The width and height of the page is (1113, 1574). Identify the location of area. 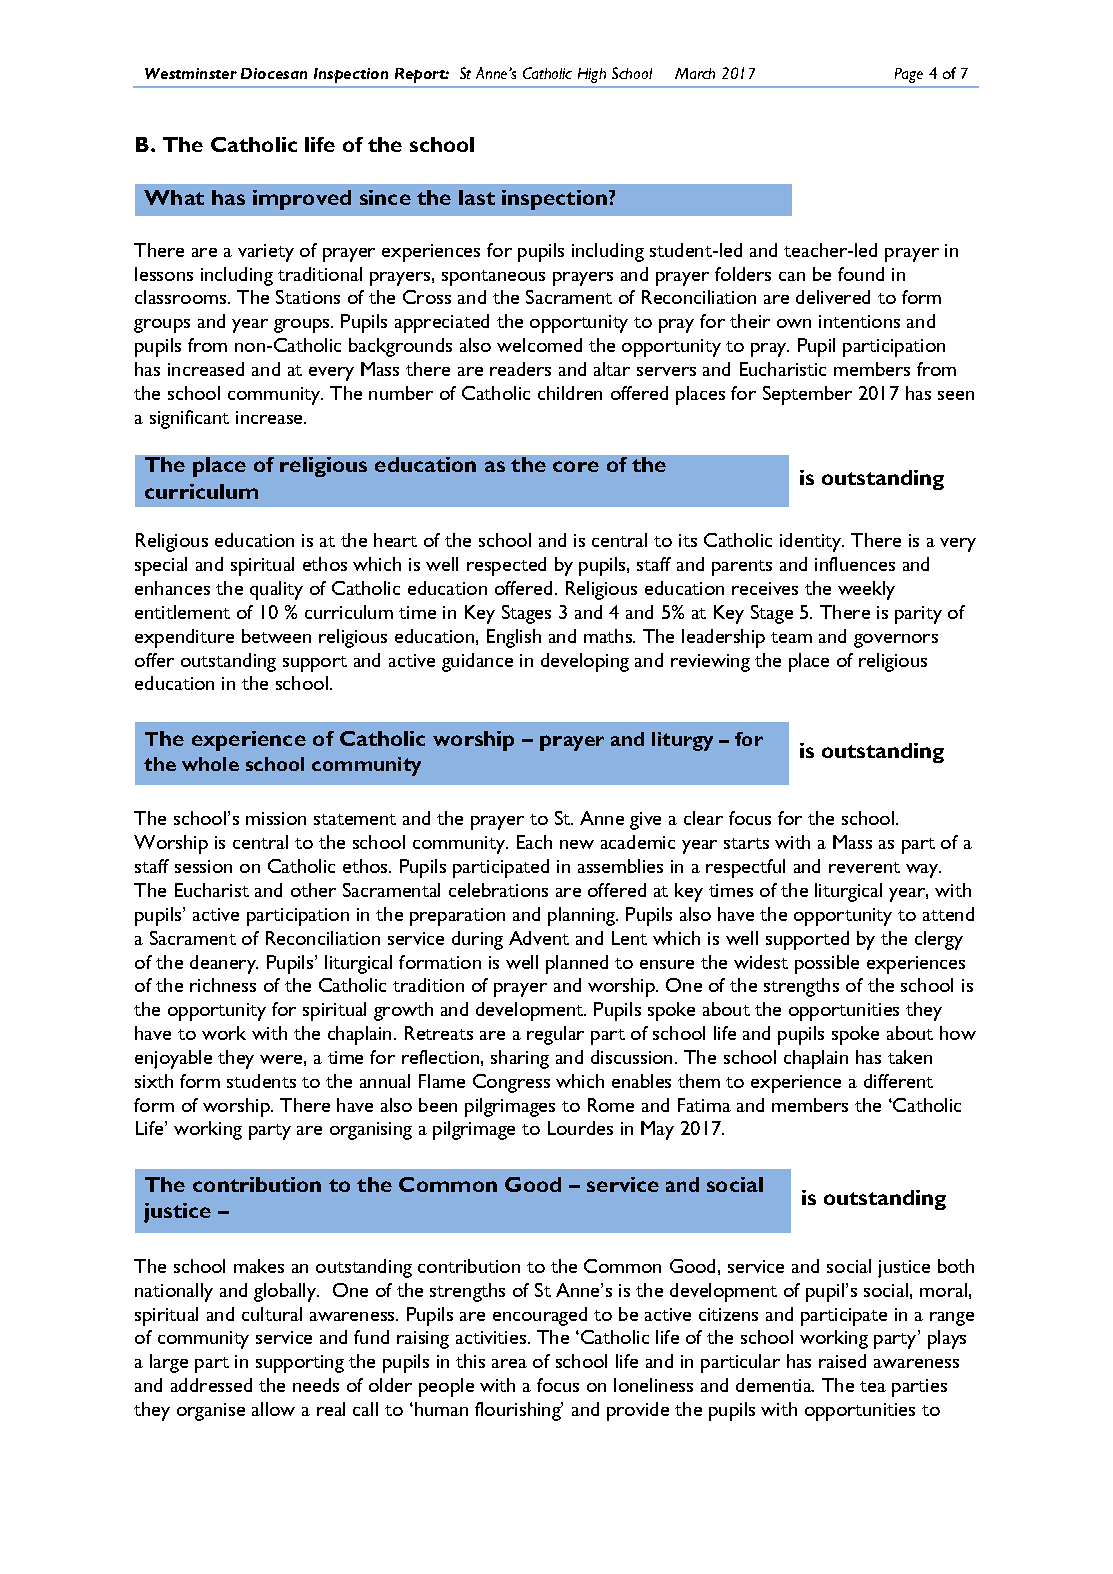
(509, 1363).
